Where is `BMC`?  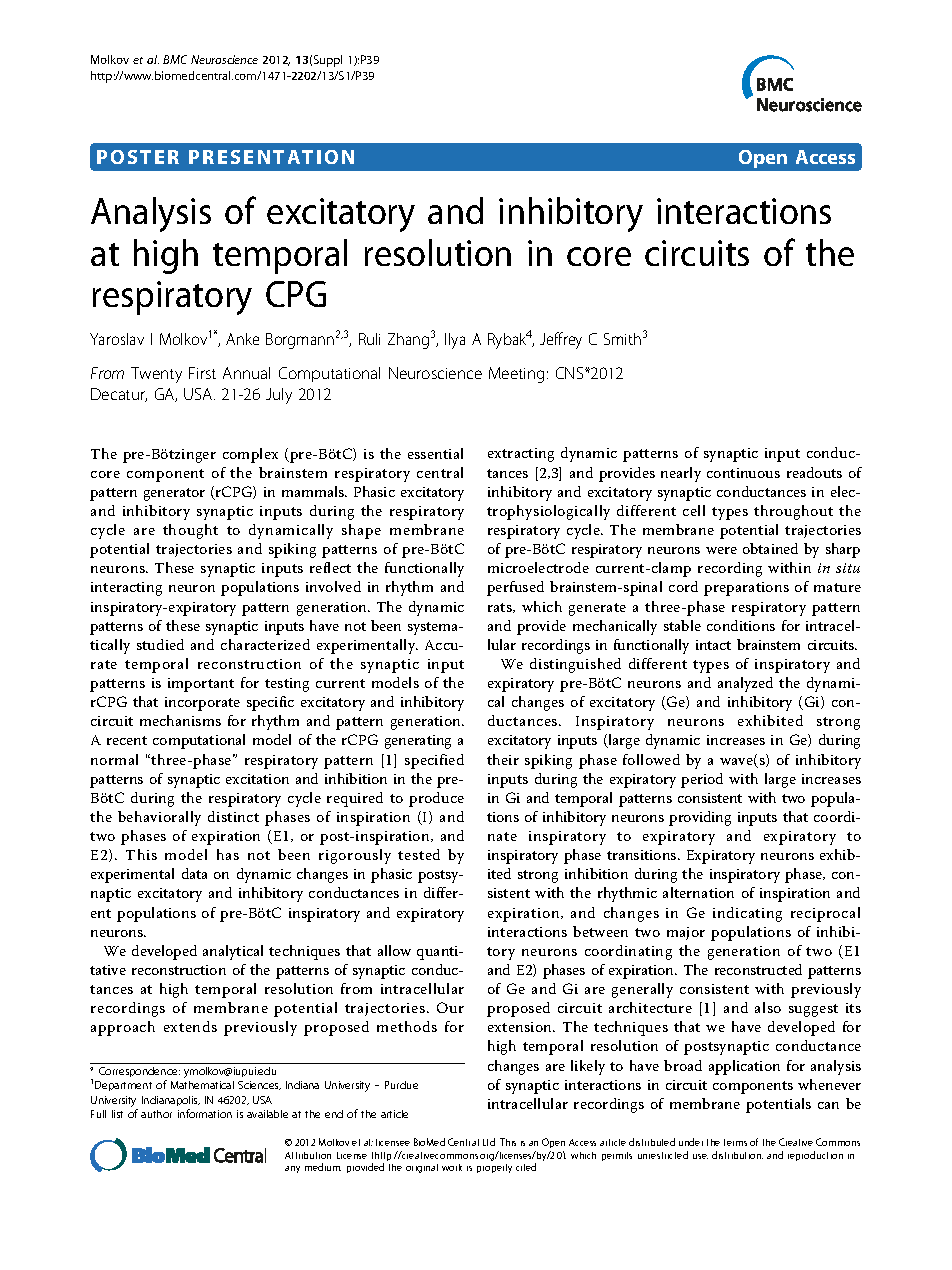 BMC is located at coordinates (175, 59).
